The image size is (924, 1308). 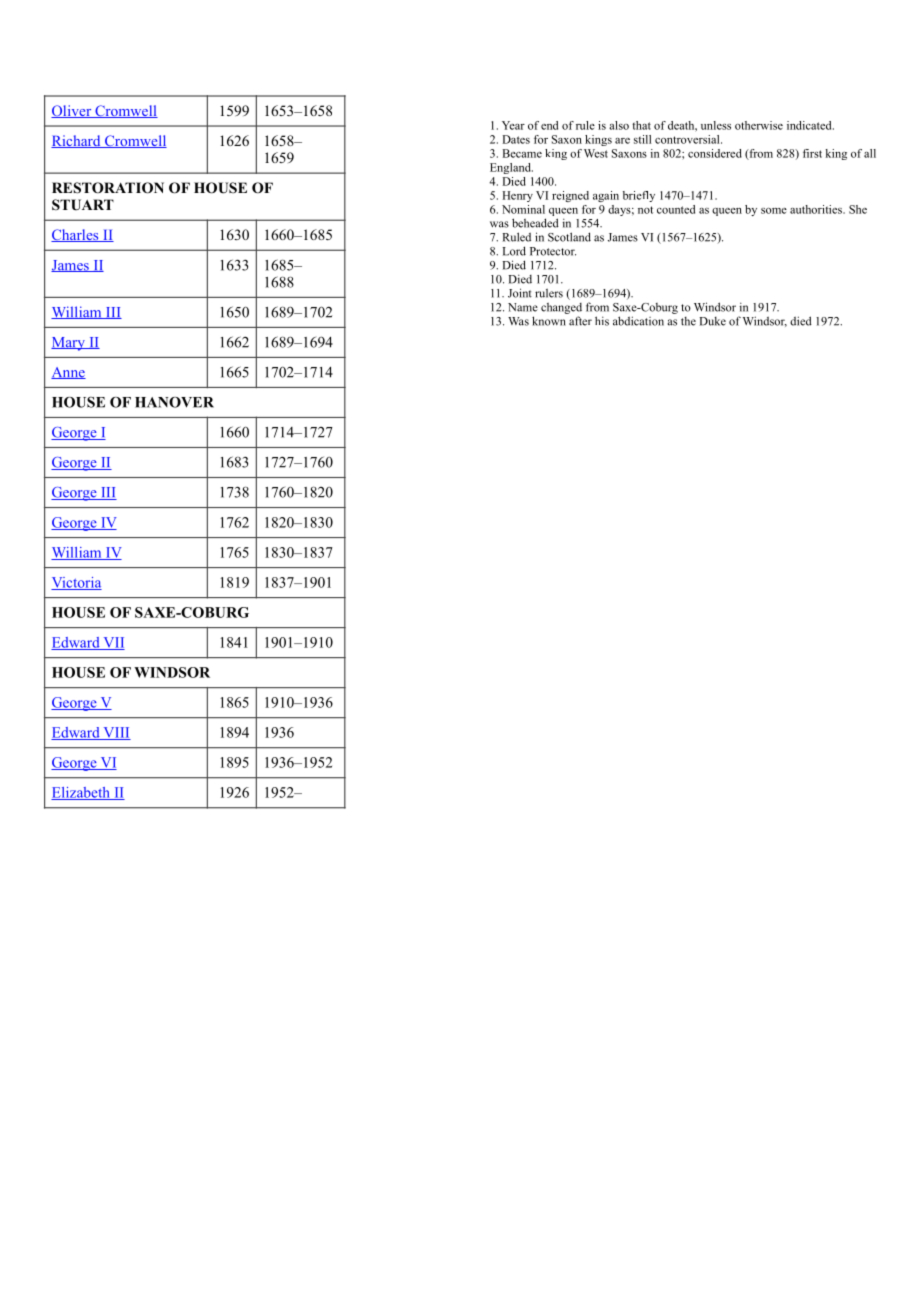 I want to click on abdication, so click(x=638, y=321).
